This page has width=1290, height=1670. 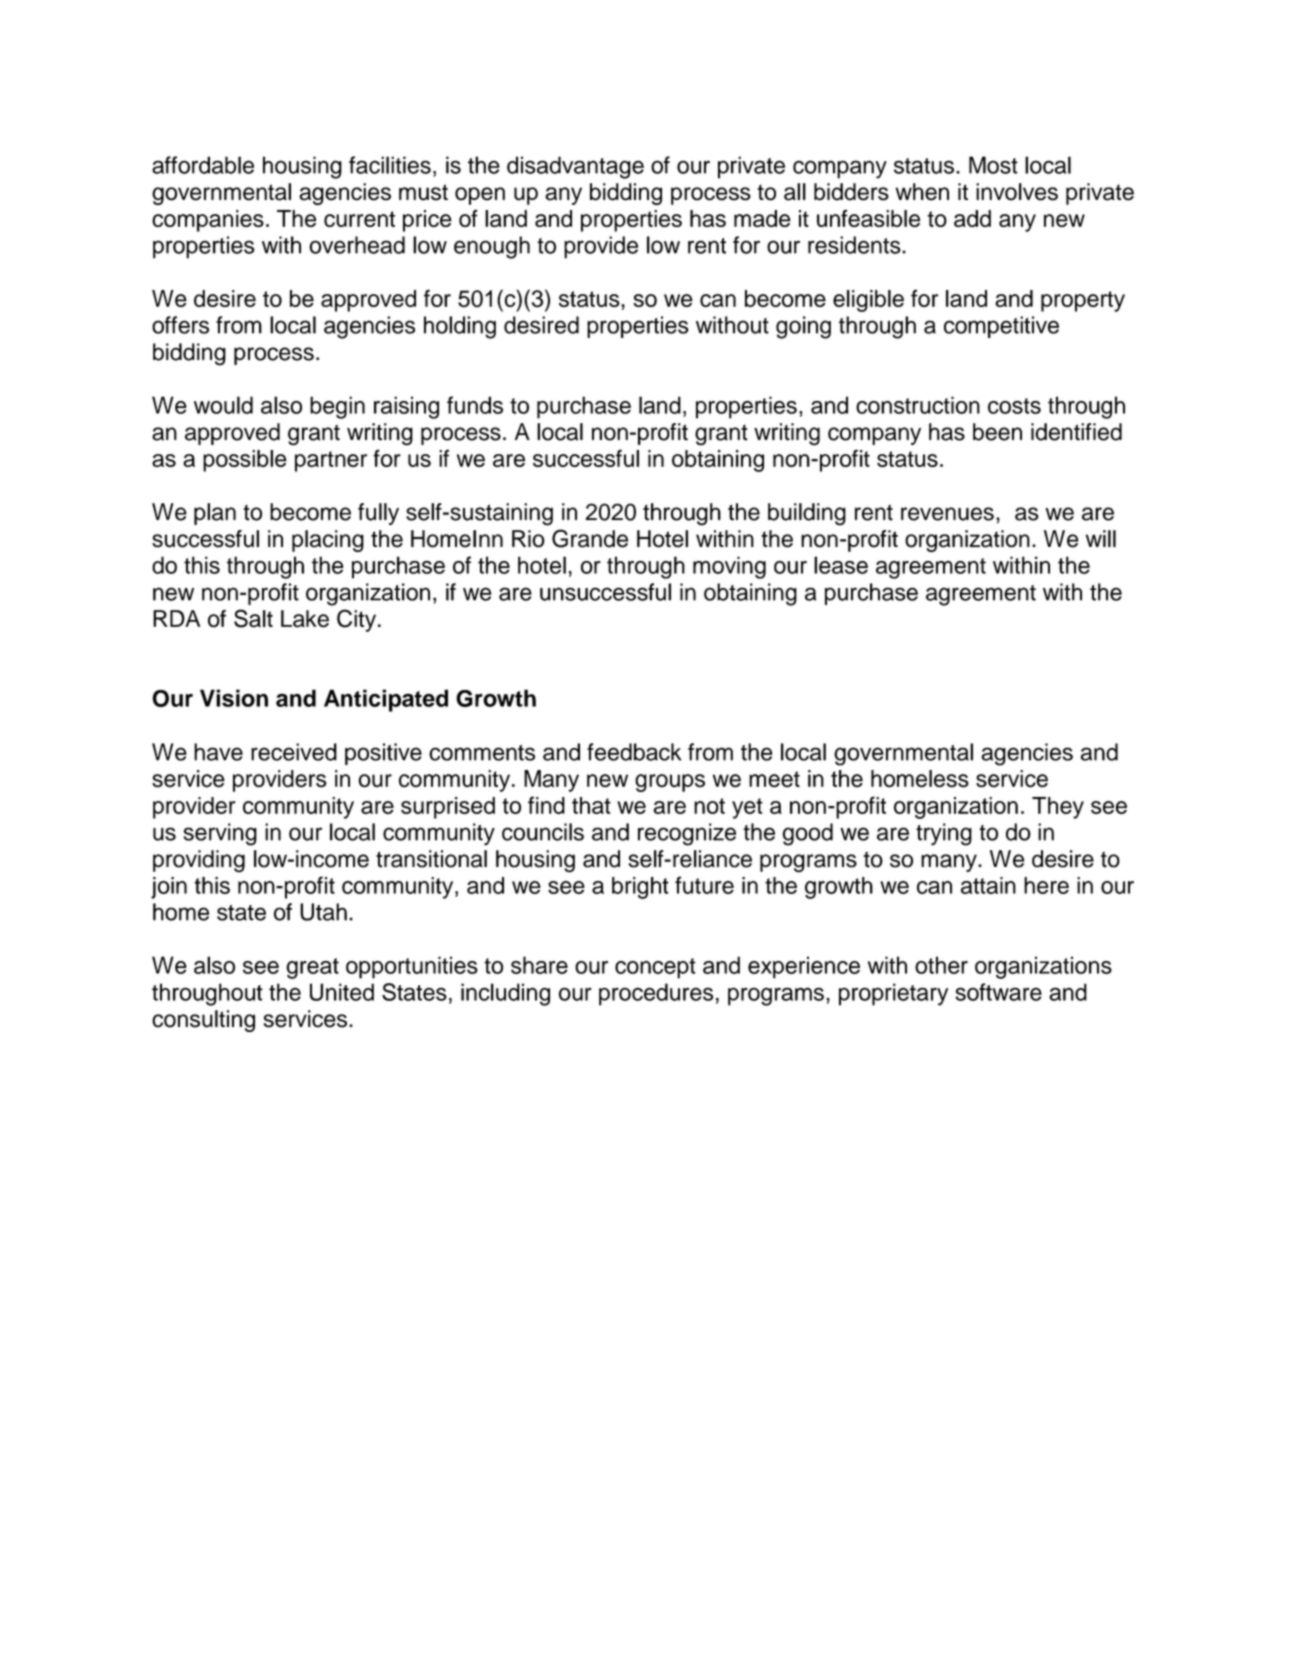 I want to click on been, so click(x=997, y=432).
